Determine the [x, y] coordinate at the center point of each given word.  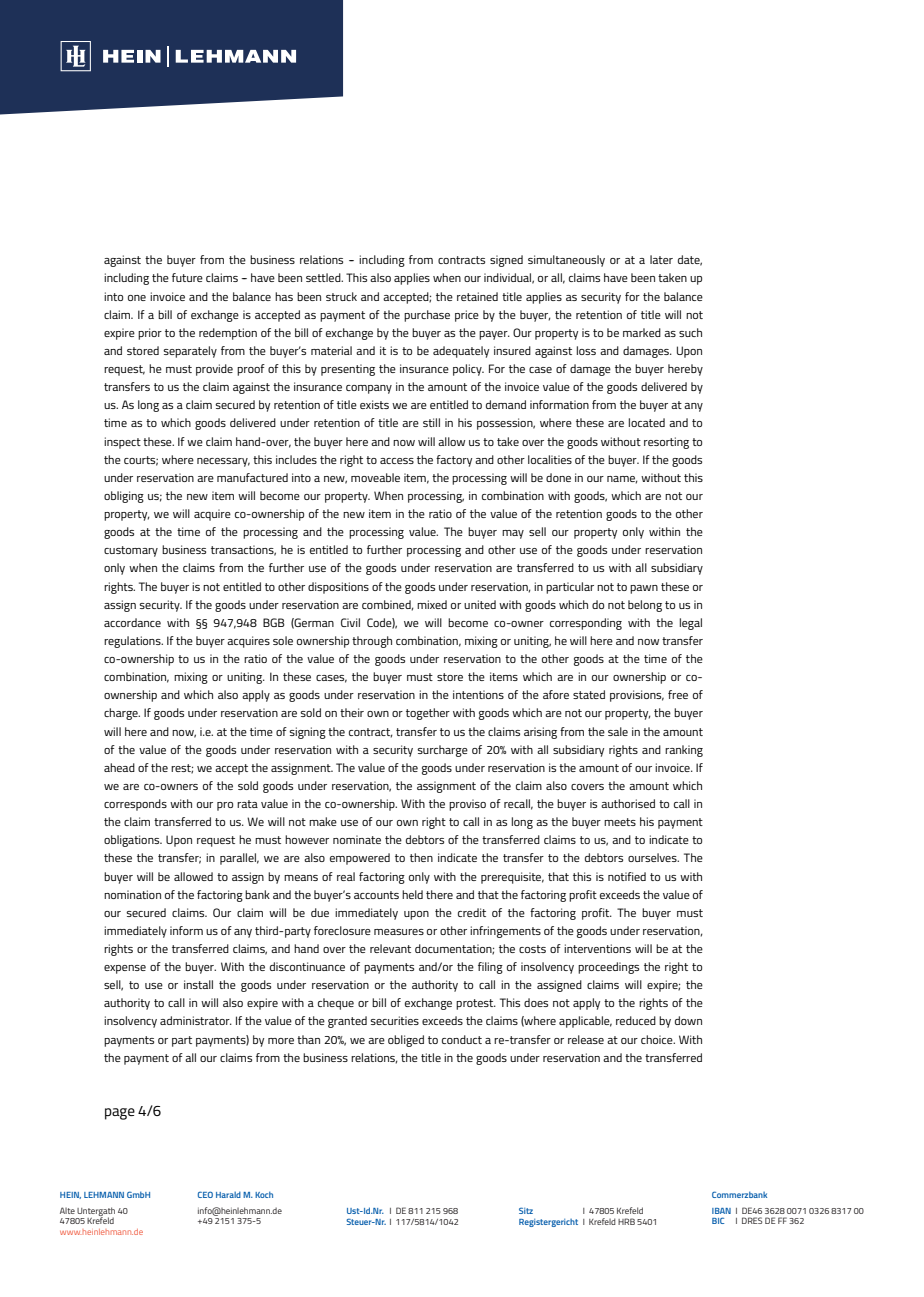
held [412, 894]
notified [627, 876]
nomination [132, 894]
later [661, 259]
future [187, 277]
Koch [264, 1194]
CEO [205, 1194]
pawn [644, 589]
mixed [432, 604]
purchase [427, 316]
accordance [132, 622]
